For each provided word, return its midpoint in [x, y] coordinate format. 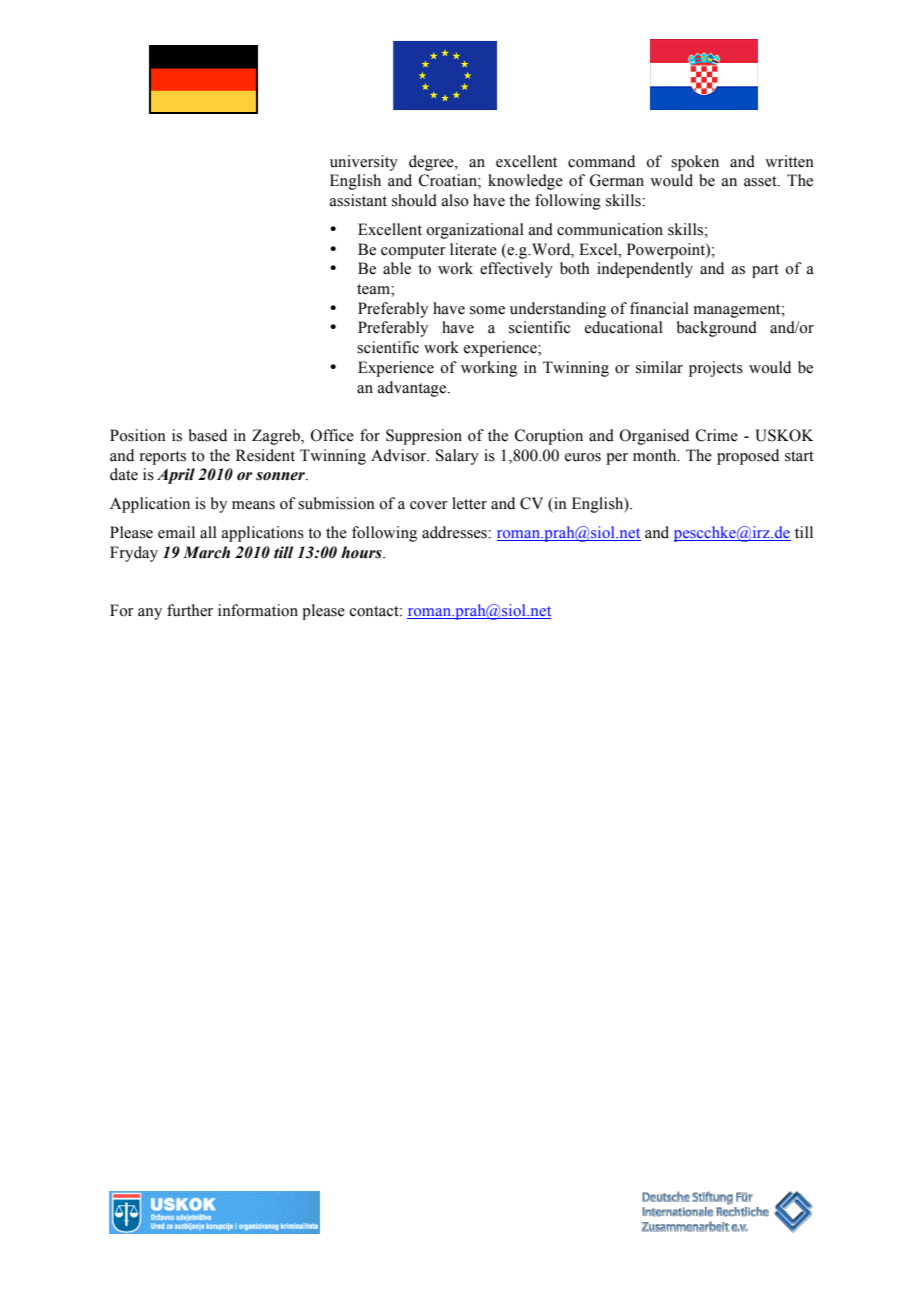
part [765, 271]
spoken [695, 163]
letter [469, 503]
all [208, 532]
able [397, 268]
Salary [457, 457]
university [364, 163]
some [487, 310]
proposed [748, 457]
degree [432, 163]
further [190, 610]
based [208, 435]
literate [473, 249]
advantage [413, 389]
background [717, 329]
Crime [717, 435]
